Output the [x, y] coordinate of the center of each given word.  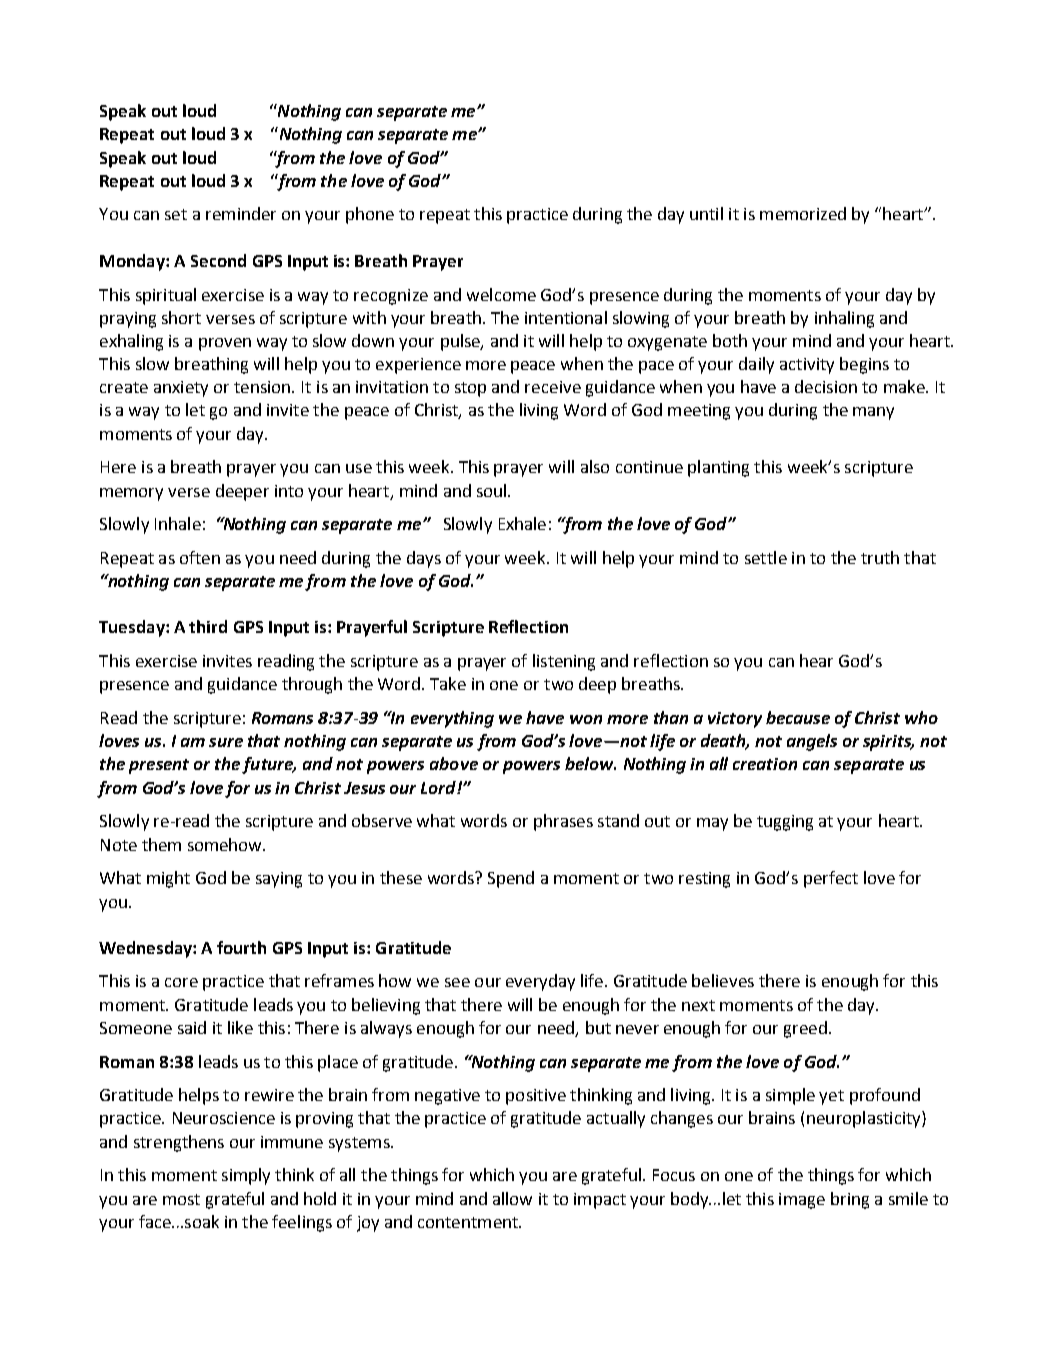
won [586, 719]
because [798, 717]
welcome [501, 294]
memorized [803, 213]
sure [226, 742]
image [802, 1201]
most [181, 1199]
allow [512, 1198]
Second [218, 260]
